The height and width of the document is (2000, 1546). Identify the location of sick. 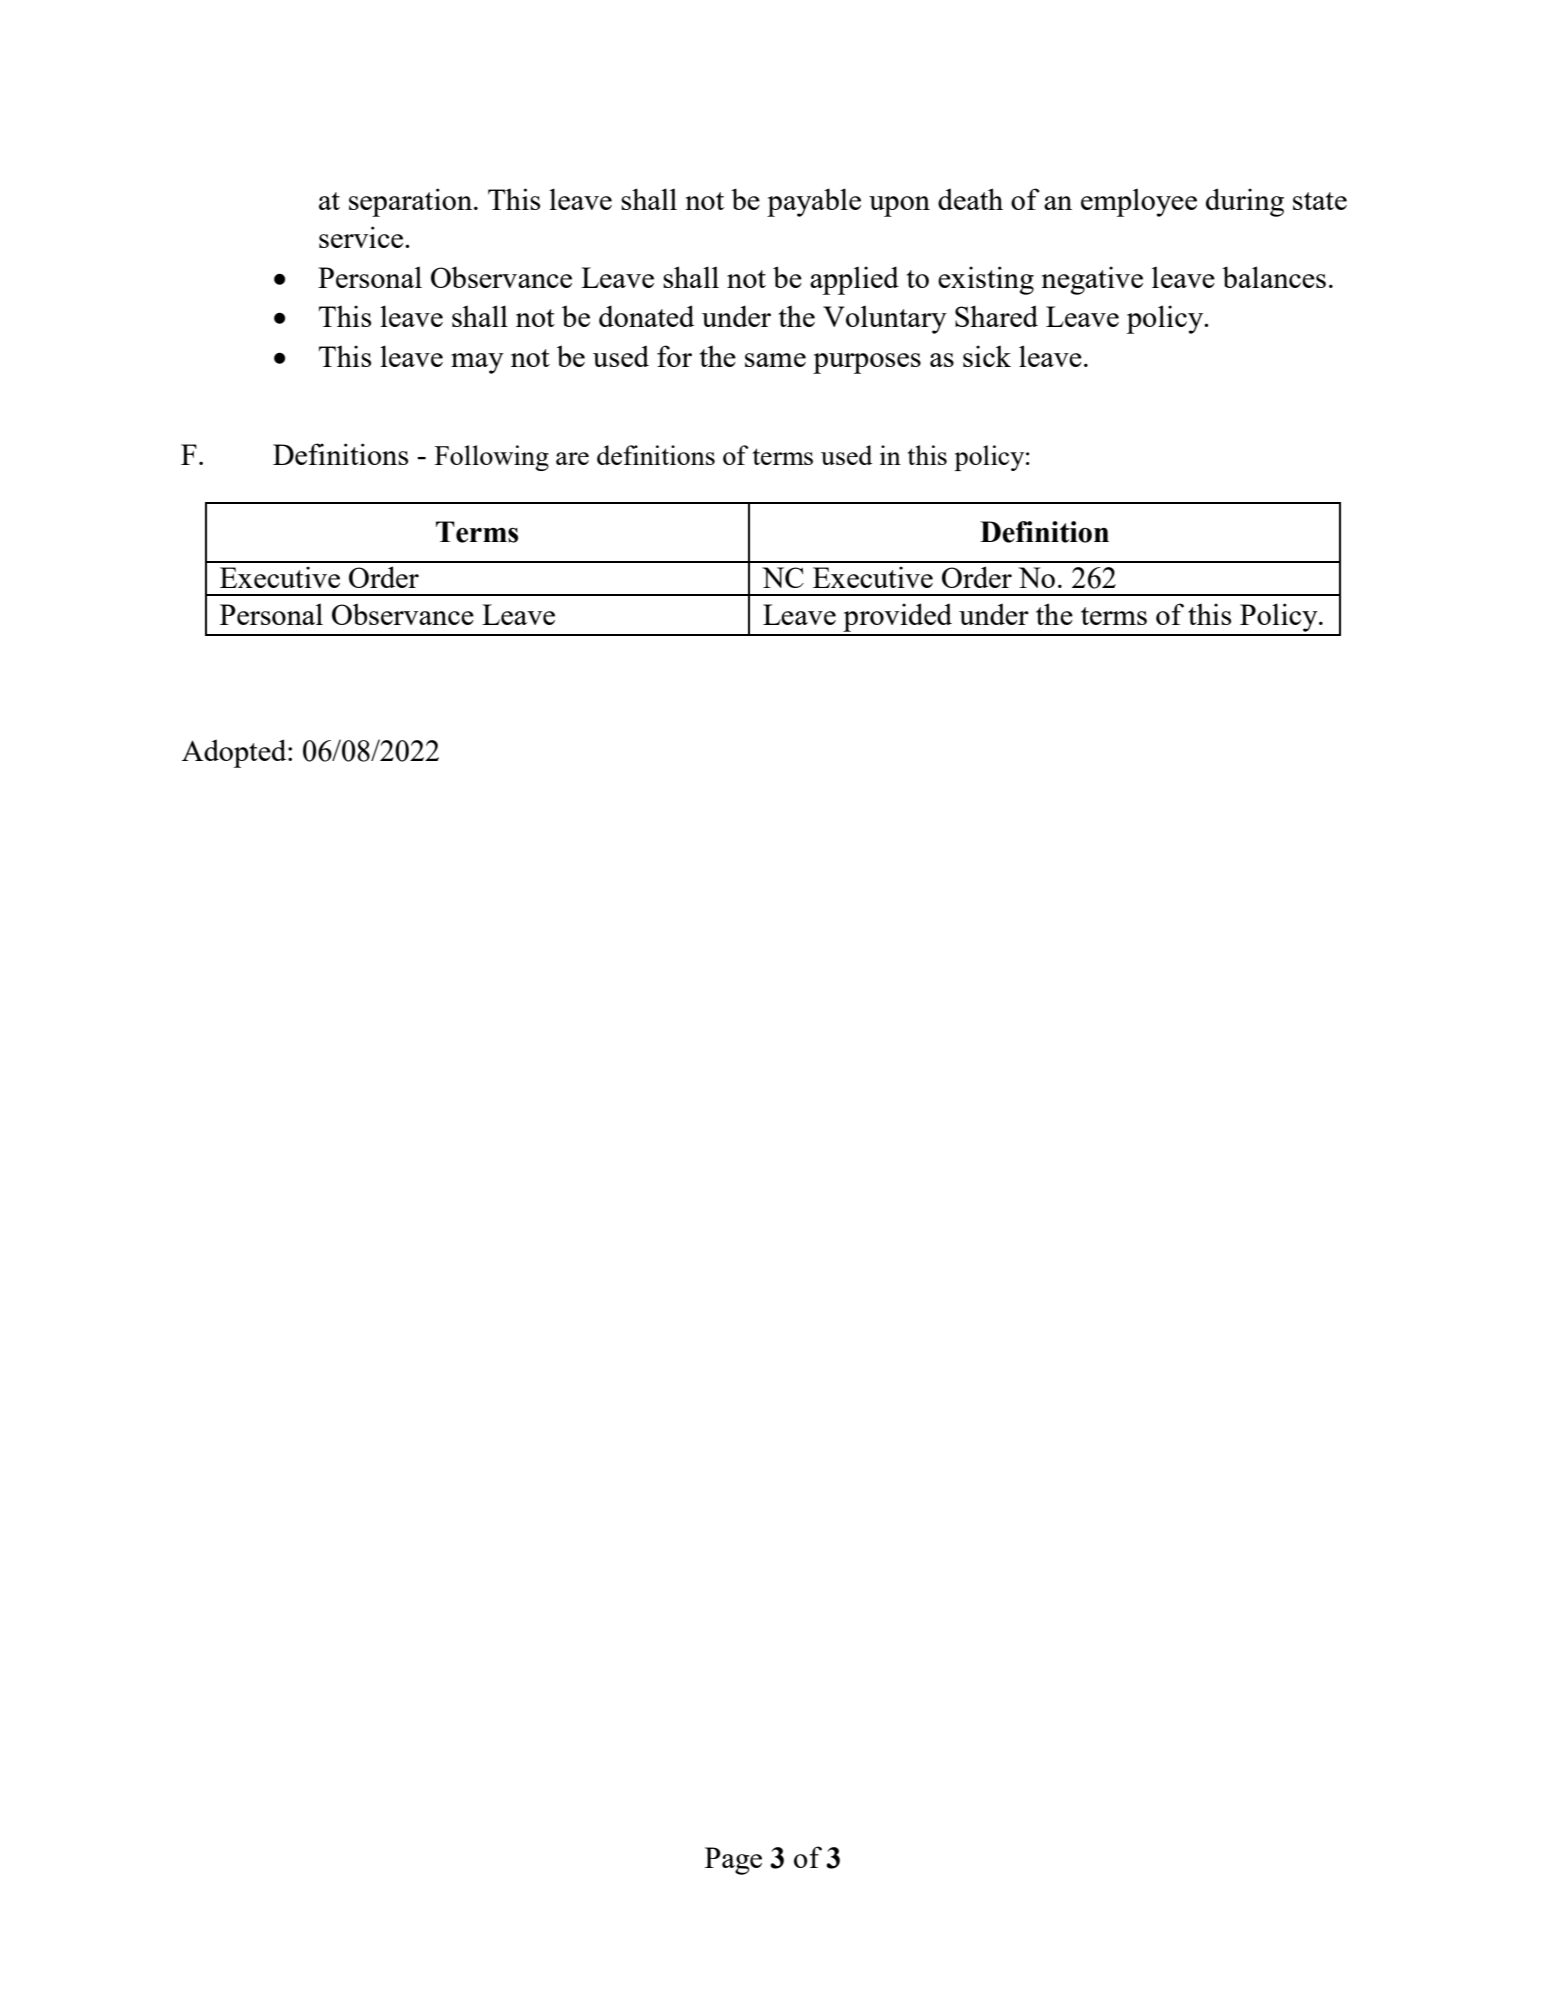
(987, 356).
